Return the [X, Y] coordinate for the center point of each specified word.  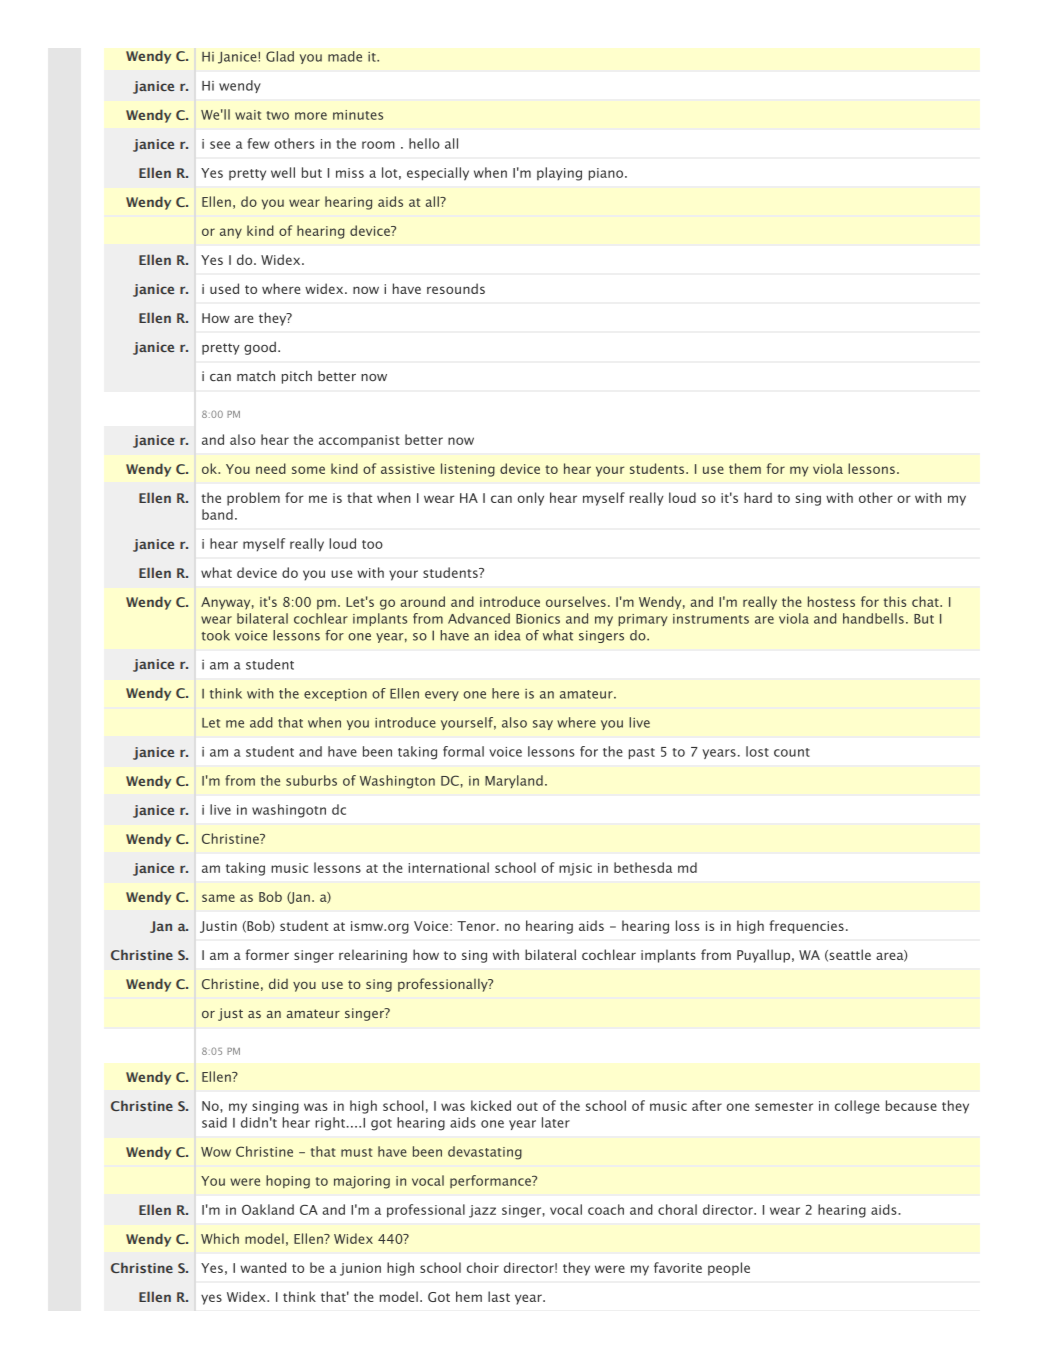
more [311, 116]
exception [335, 695]
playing [559, 174]
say [543, 725]
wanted [263, 1267]
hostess [831, 601]
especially [438, 174]
